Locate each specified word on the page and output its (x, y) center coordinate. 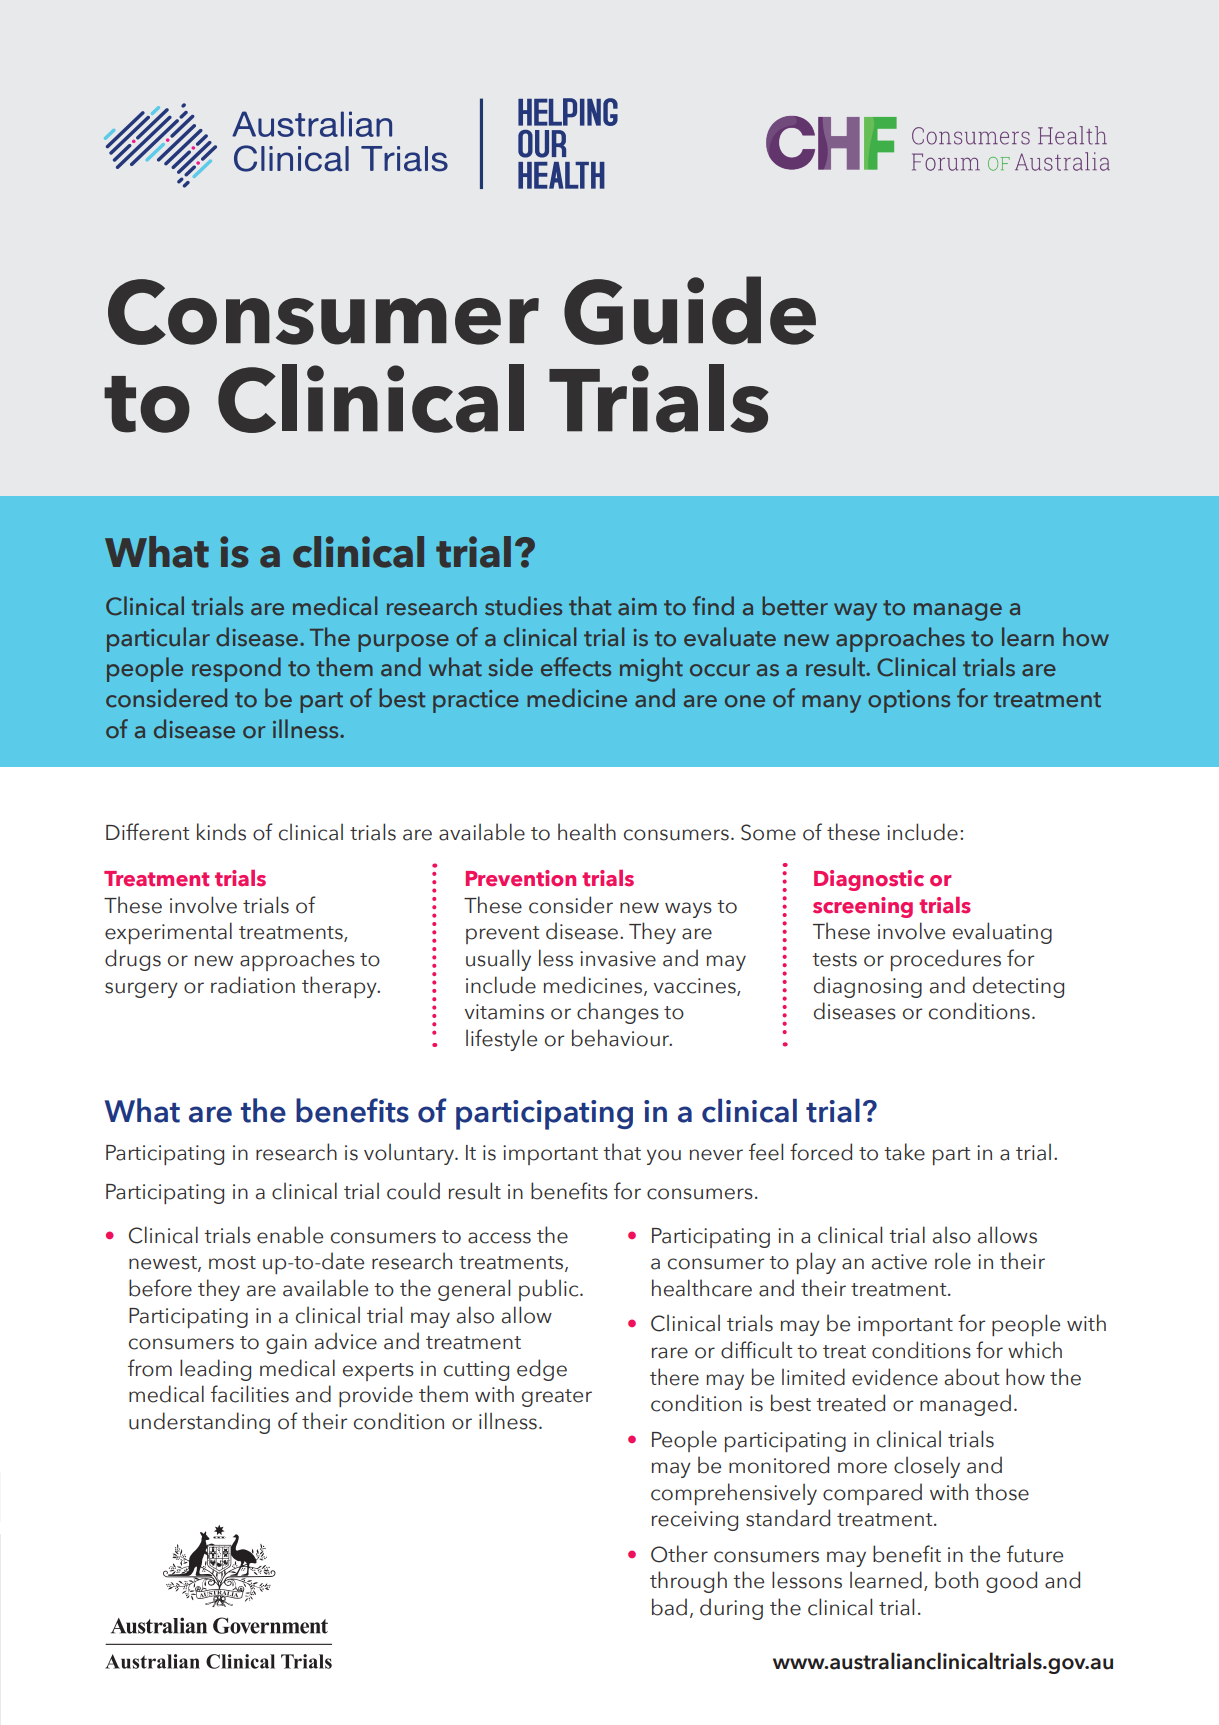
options (909, 701)
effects (576, 667)
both (956, 1580)
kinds (221, 832)
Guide (690, 310)
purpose (403, 643)
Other (679, 1554)
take (904, 1152)
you (664, 1157)
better (795, 606)
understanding (199, 1423)
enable (290, 1235)
